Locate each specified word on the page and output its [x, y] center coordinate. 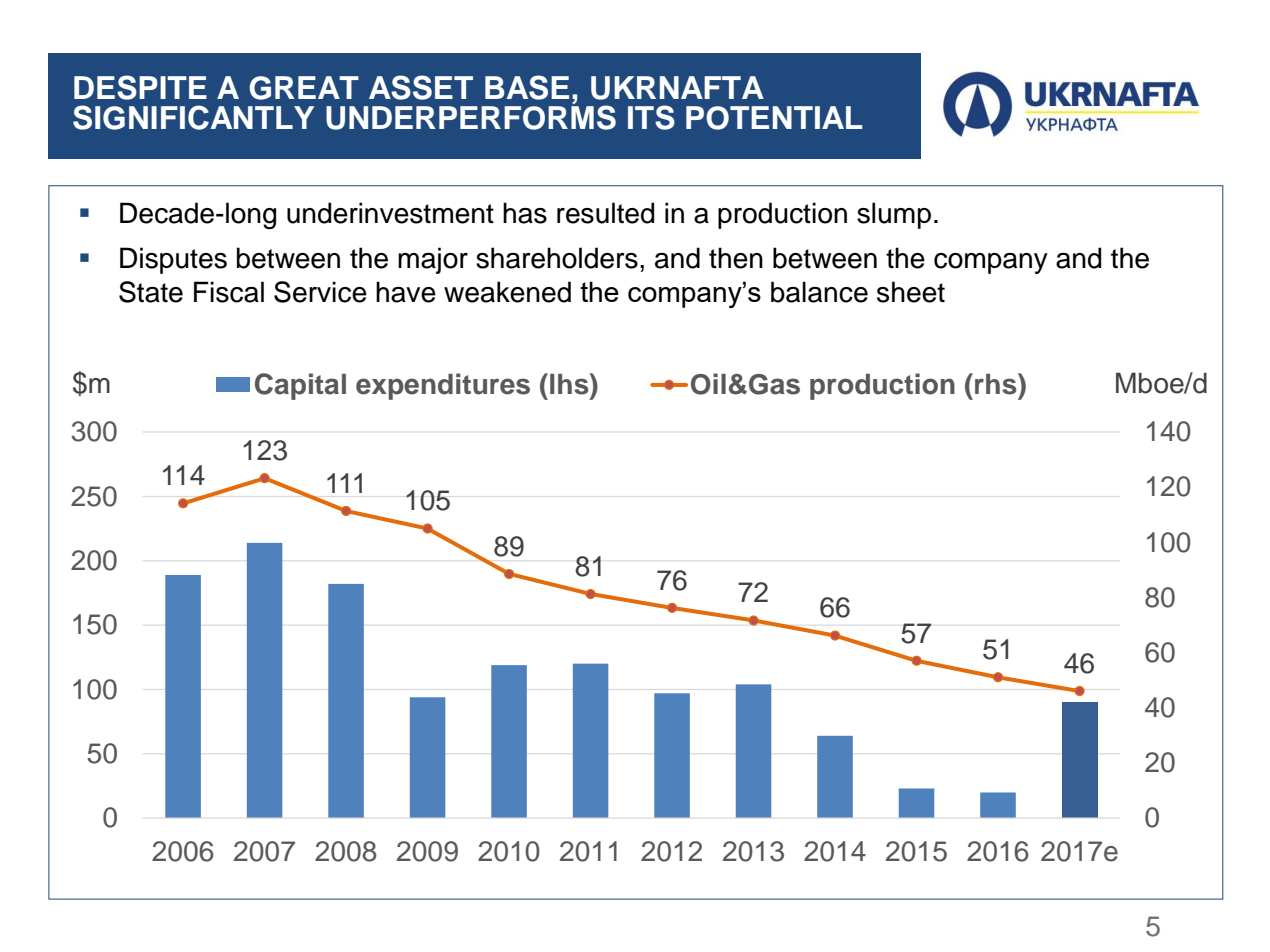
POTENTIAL [774, 118]
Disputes [173, 260]
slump [894, 215]
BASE [527, 87]
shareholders [557, 258]
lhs [570, 384]
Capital [300, 386]
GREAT [304, 88]
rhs [997, 384]
